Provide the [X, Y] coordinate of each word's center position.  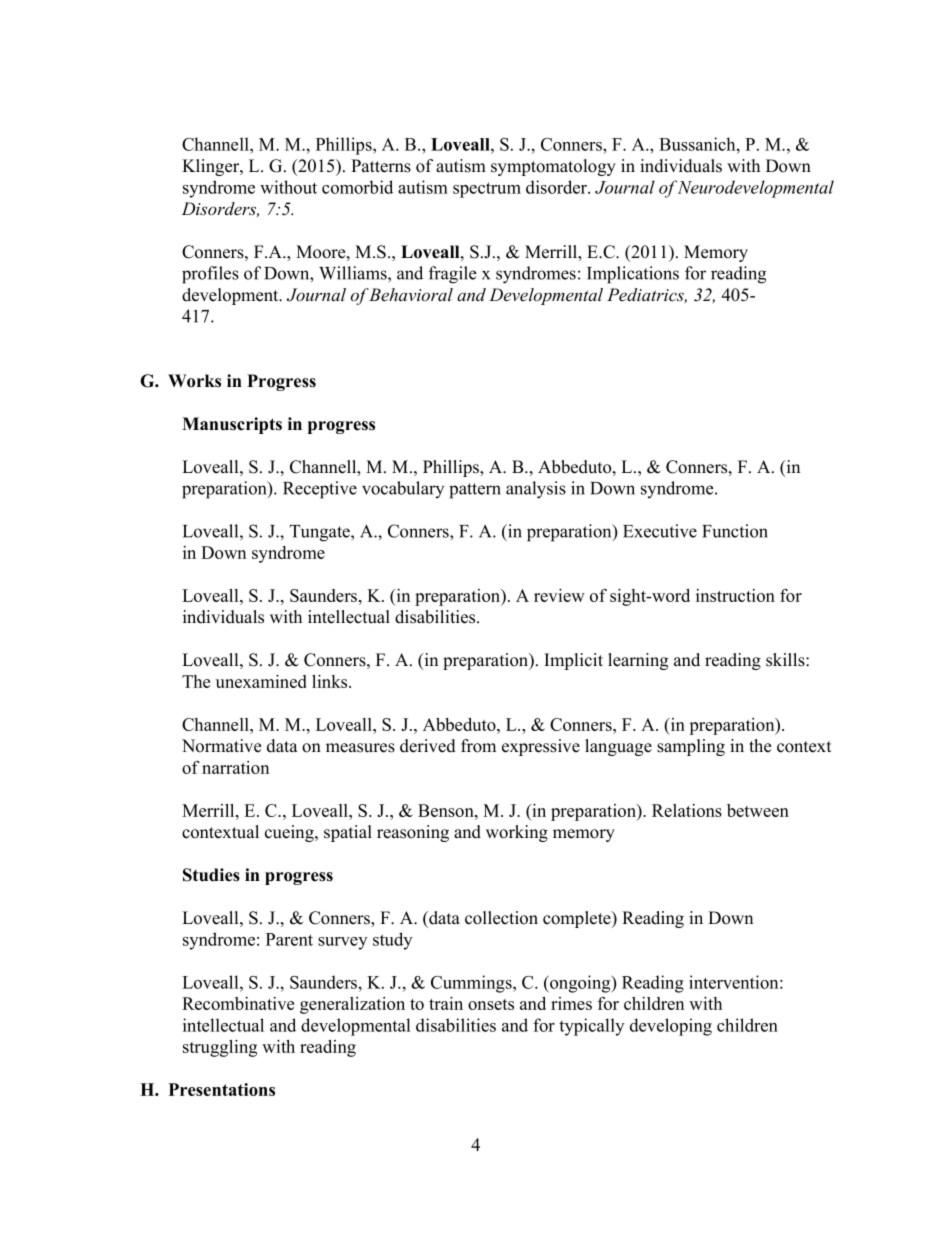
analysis [536, 490]
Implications [633, 275]
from [478, 746]
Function [735, 531]
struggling [220, 1048]
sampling [691, 747]
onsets [491, 1004]
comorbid [357, 187]
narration [235, 767]
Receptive [320, 490]
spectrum [487, 190]
